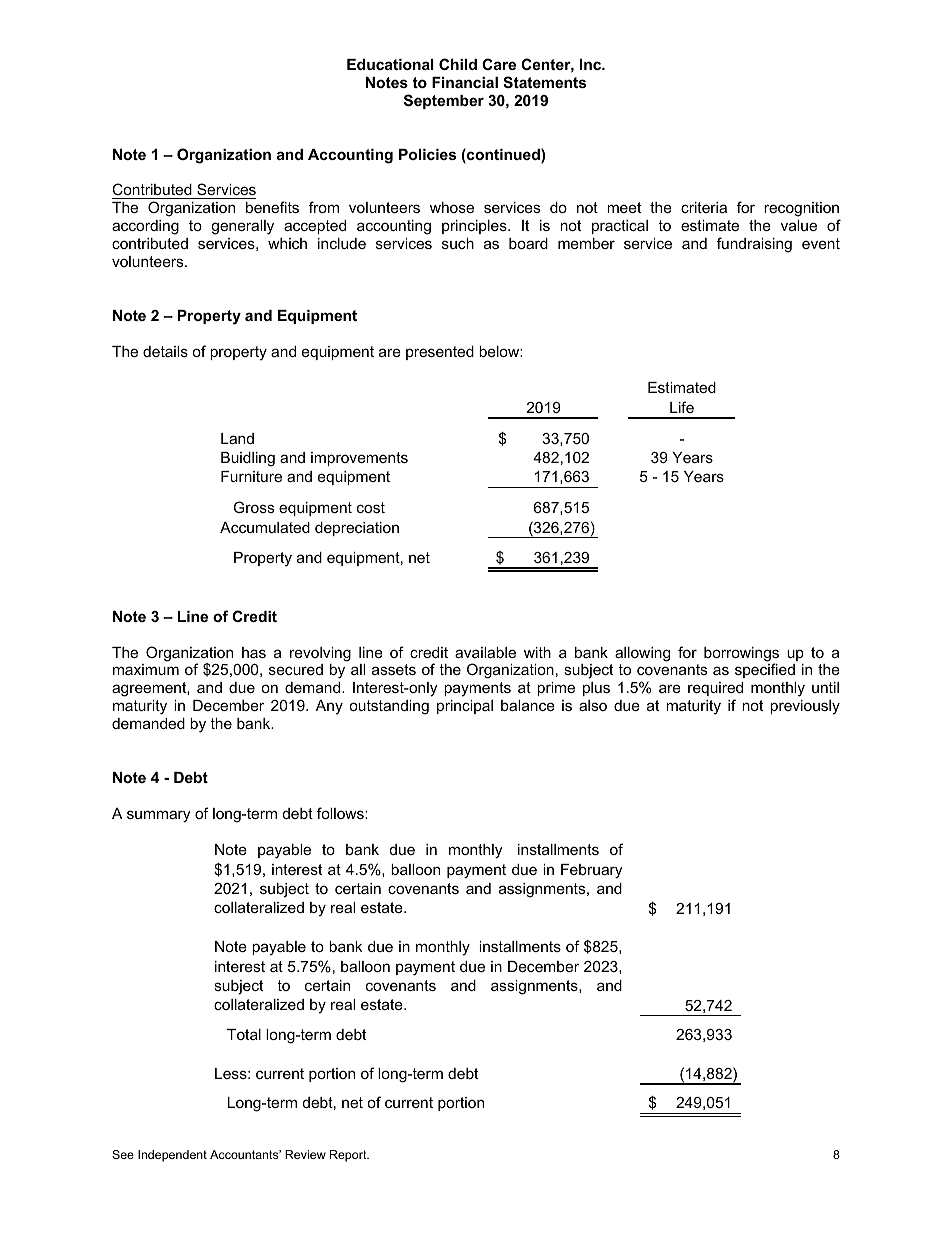 This image has width=952, height=1233. Describe the element at coordinates (349, 1156) in the image. I see `Report` at that location.
